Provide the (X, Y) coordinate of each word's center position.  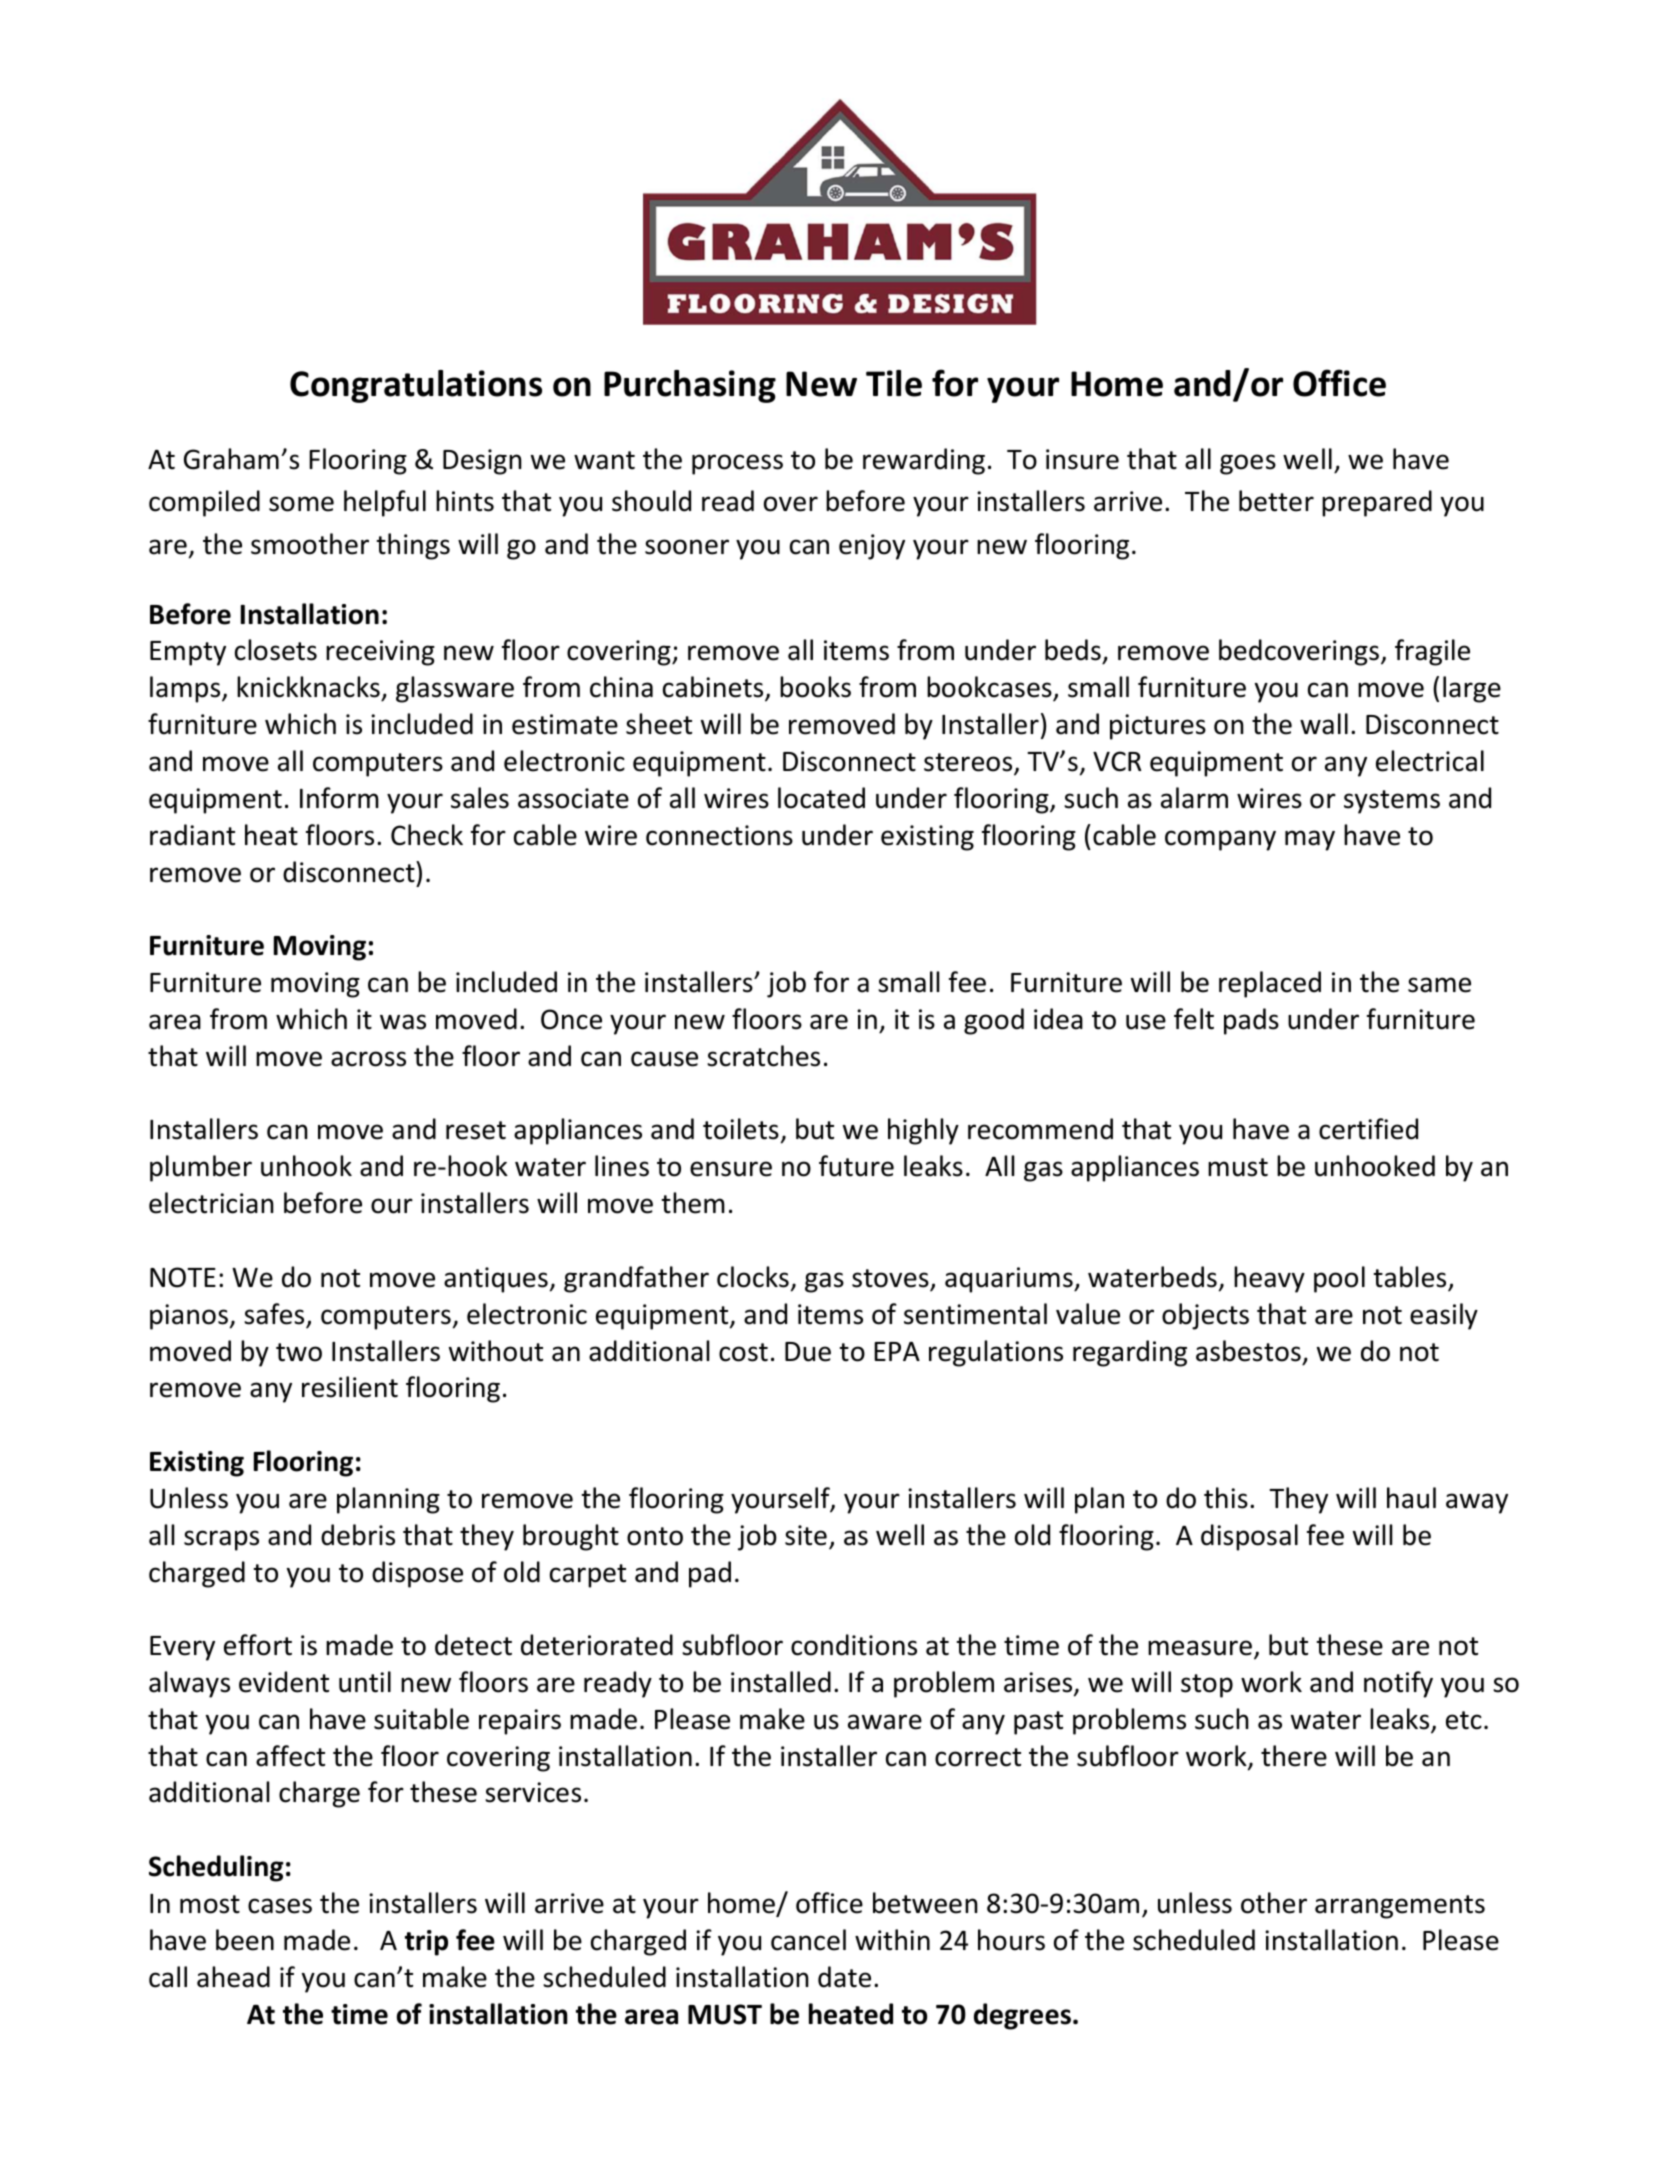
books (815, 687)
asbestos (1248, 1351)
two (299, 1352)
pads (1251, 1021)
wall (1324, 724)
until (365, 1682)
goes (1248, 464)
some (301, 504)
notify (1398, 1684)
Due (808, 1352)
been (245, 1940)
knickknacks (308, 687)
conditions (854, 1645)
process (737, 464)
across (368, 1059)
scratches (763, 1056)
